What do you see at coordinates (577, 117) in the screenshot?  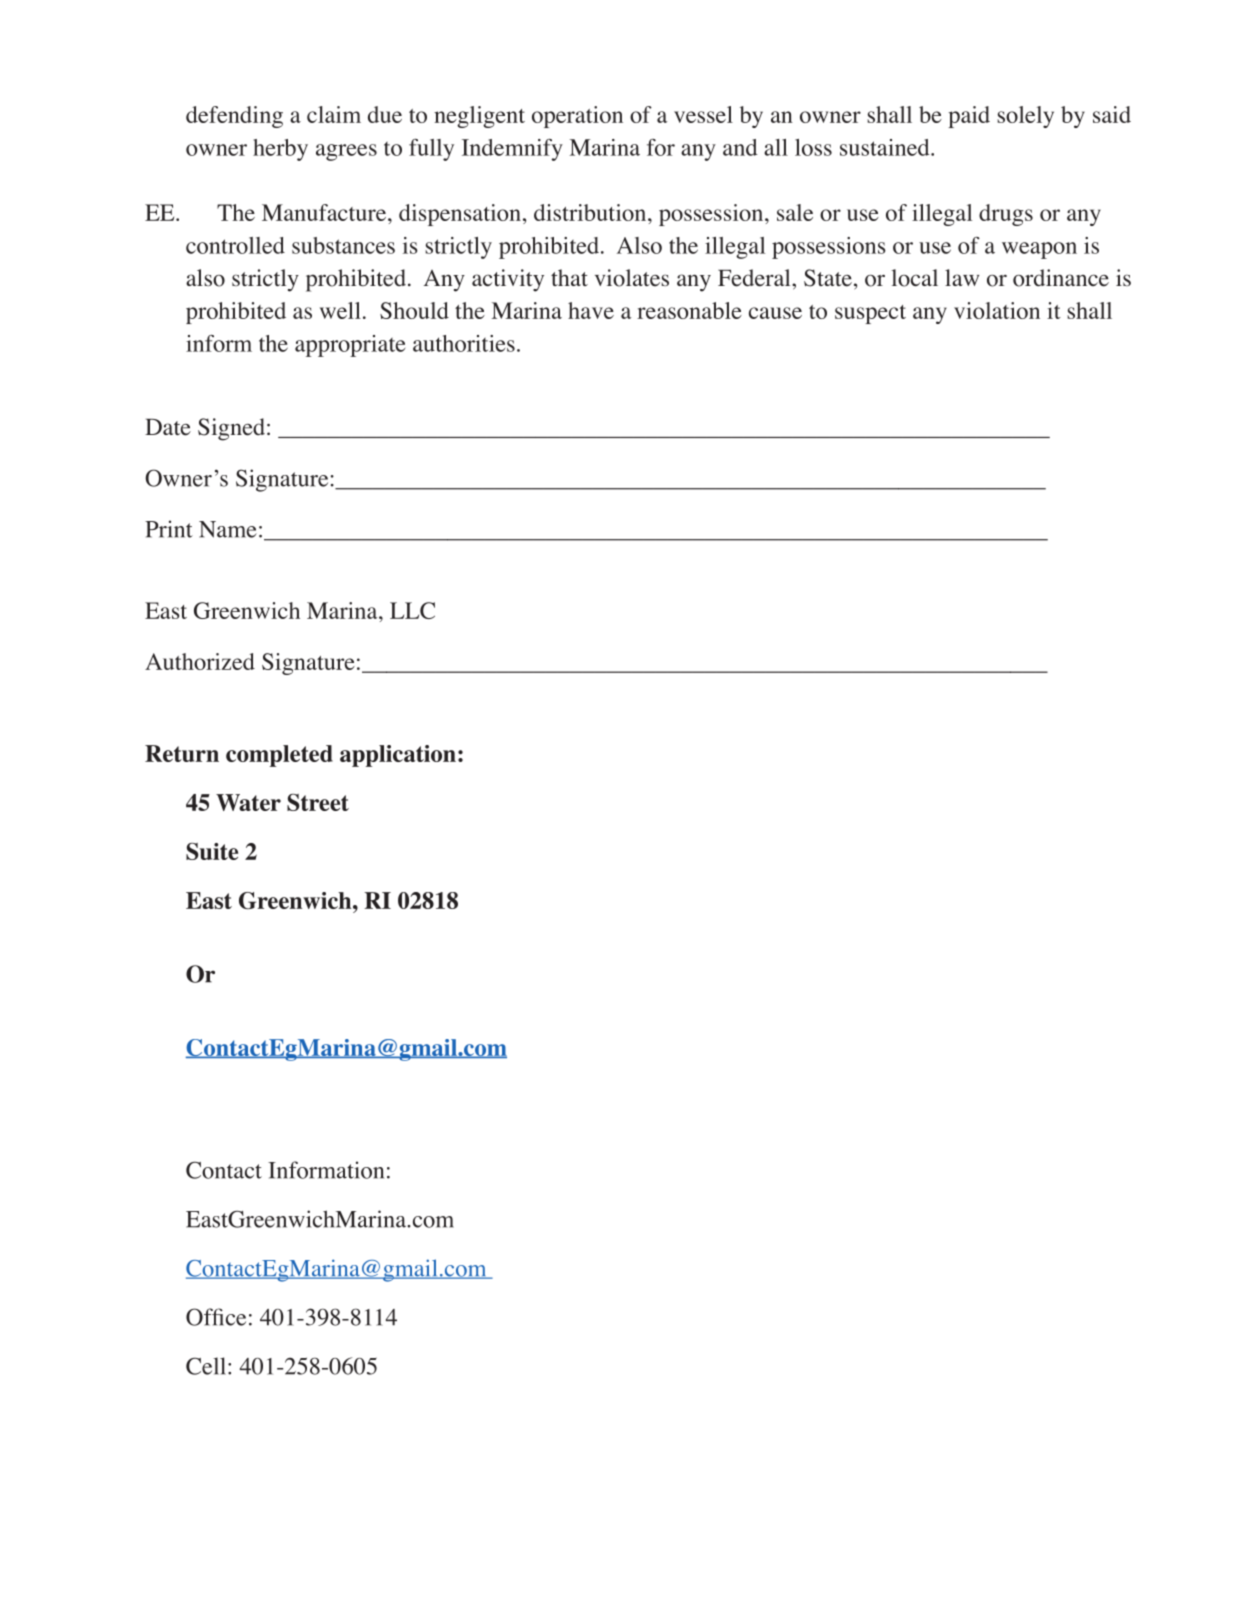 I see `operation` at bounding box center [577, 117].
